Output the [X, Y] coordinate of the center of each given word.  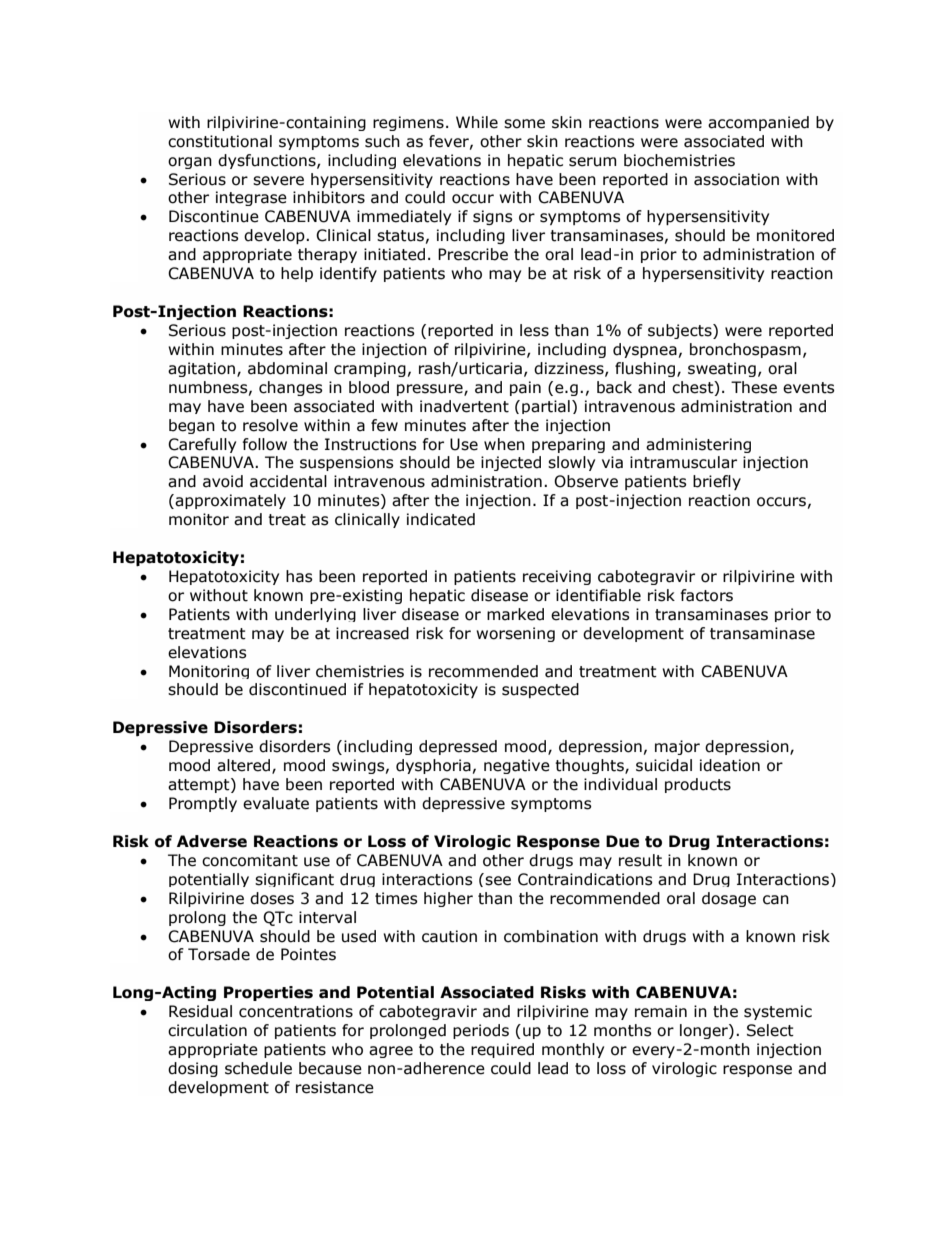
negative [517, 766]
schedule [258, 1068]
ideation [730, 765]
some [524, 124]
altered [245, 766]
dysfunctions [268, 161]
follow [265, 444]
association [736, 179]
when [504, 444]
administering [698, 445]
